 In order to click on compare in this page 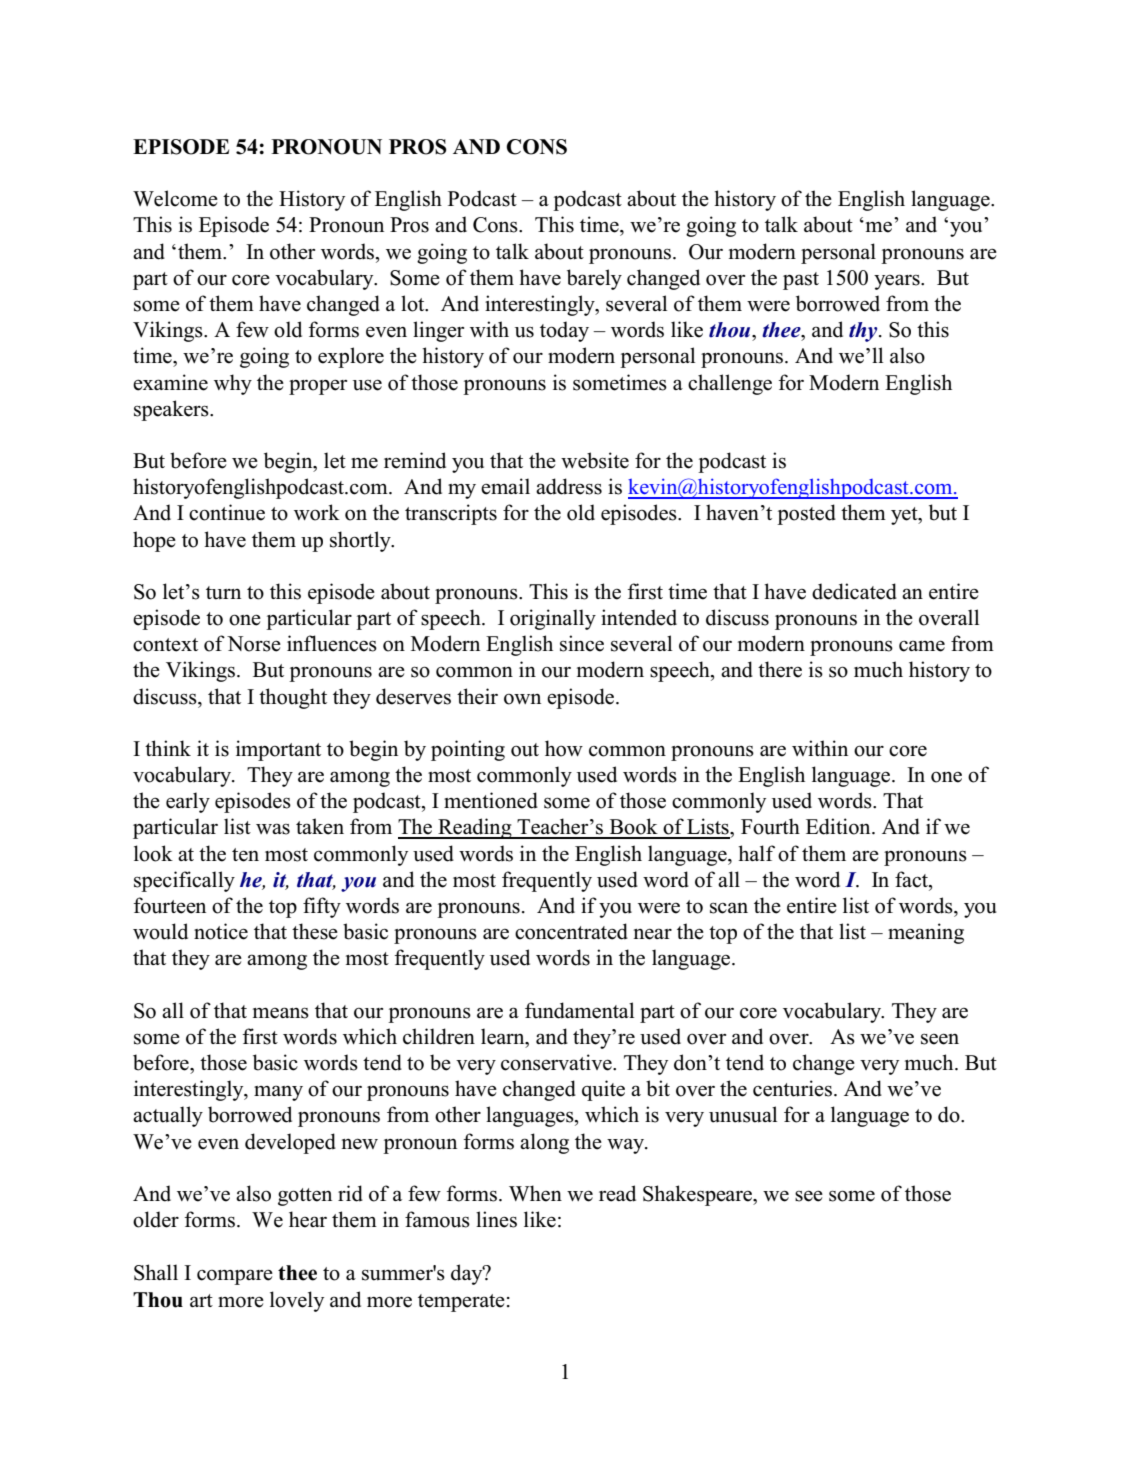, I will do `click(235, 1277)`.
